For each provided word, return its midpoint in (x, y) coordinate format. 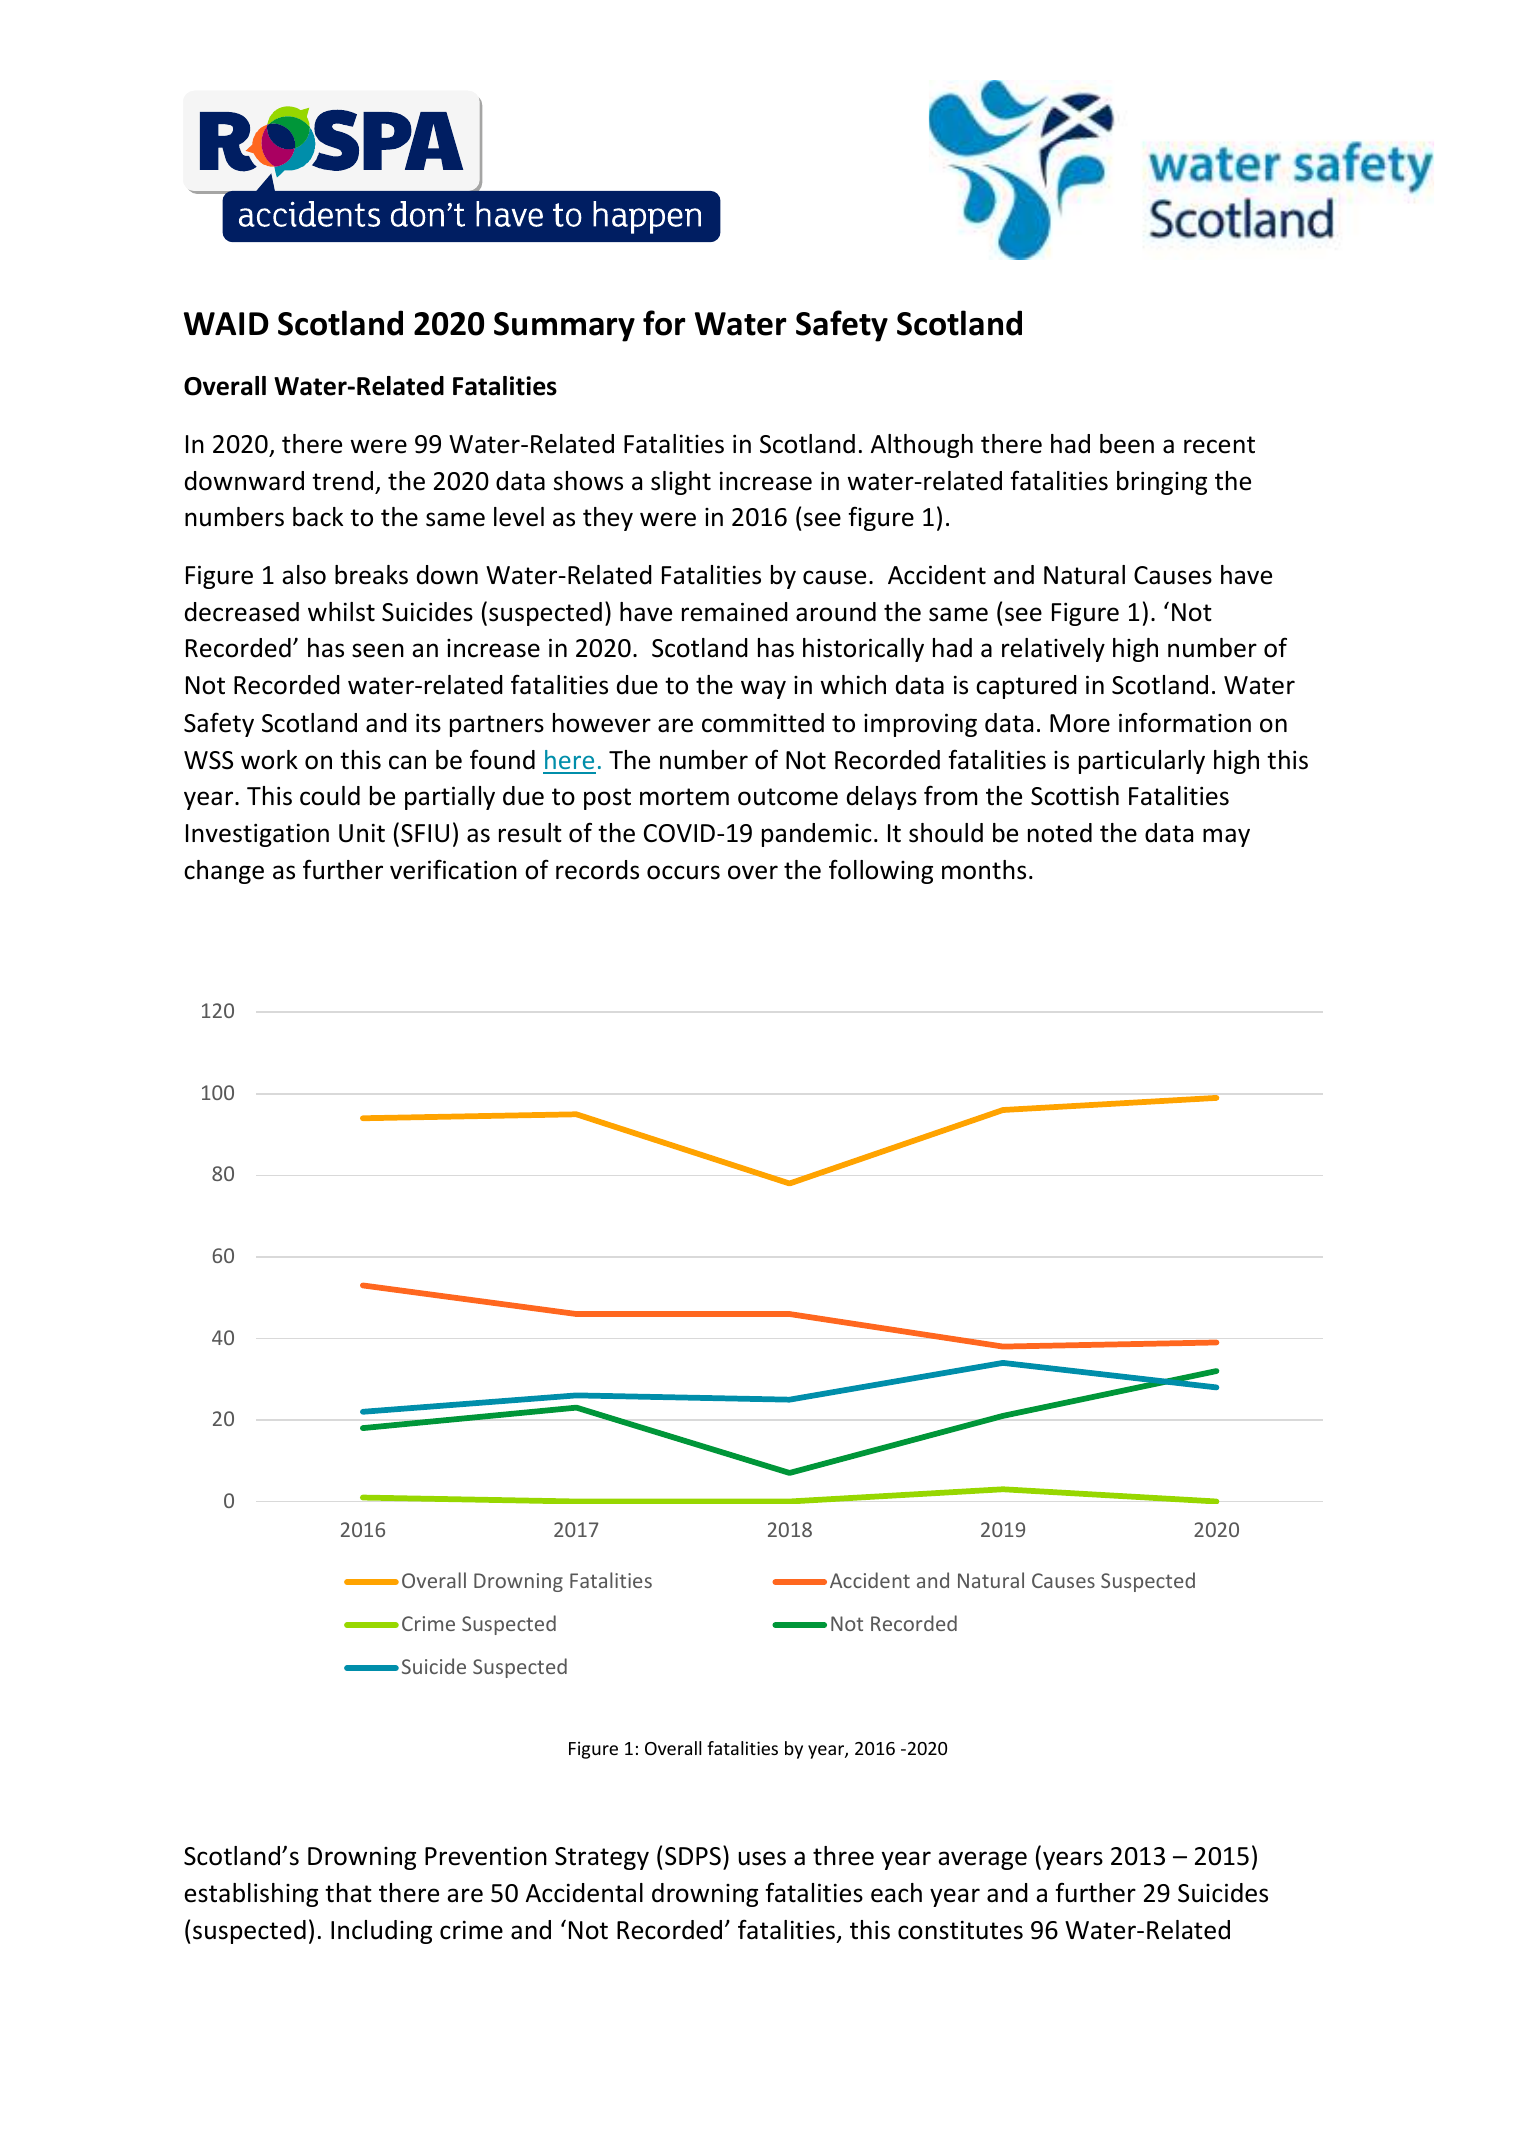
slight (681, 483)
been (1127, 444)
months (984, 870)
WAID (226, 323)
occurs (683, 872)
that (348, 1893)
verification (453, 869)
